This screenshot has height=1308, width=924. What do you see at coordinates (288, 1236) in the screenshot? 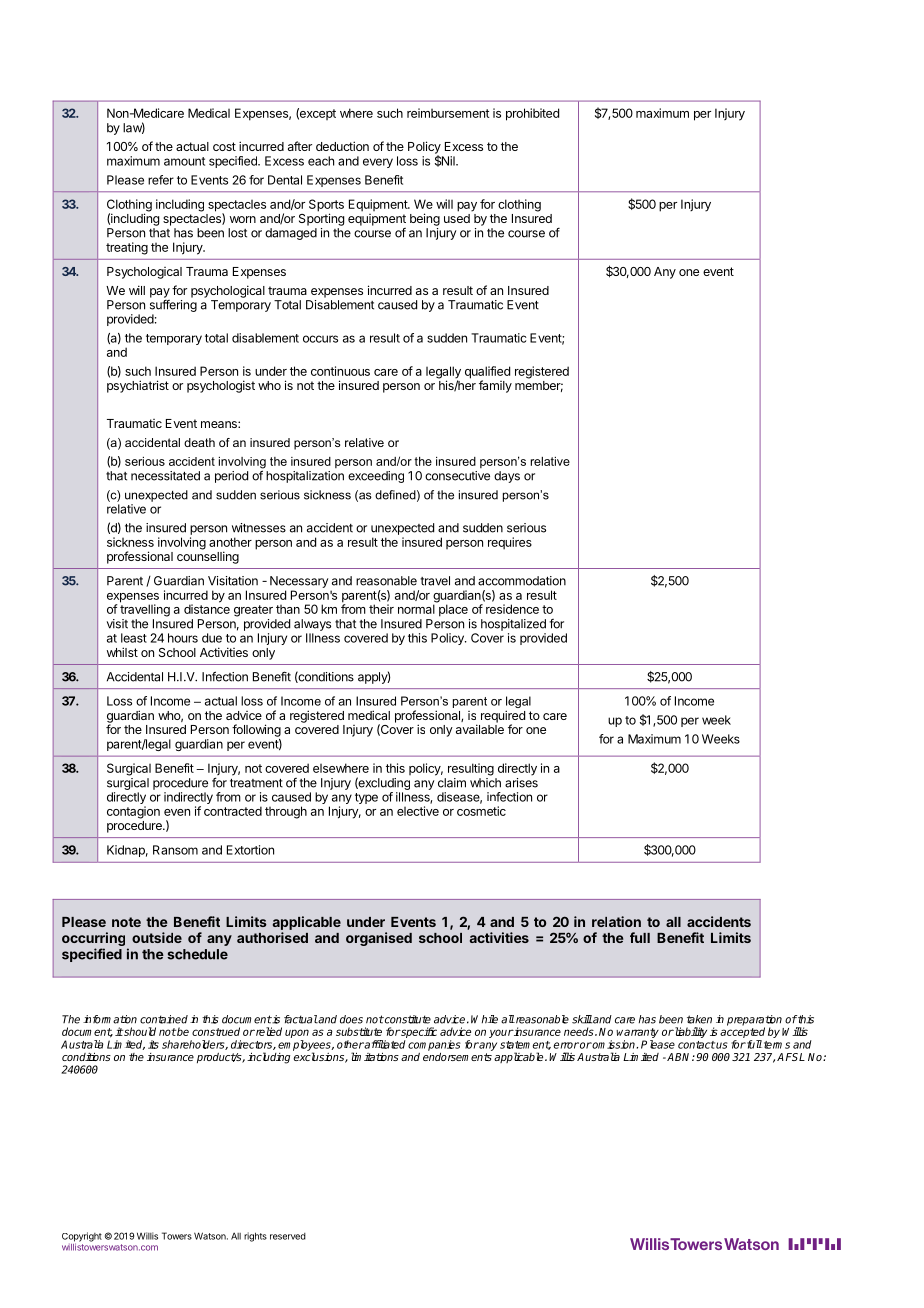
I see `reserved` at bounding box center [288, 1236].
